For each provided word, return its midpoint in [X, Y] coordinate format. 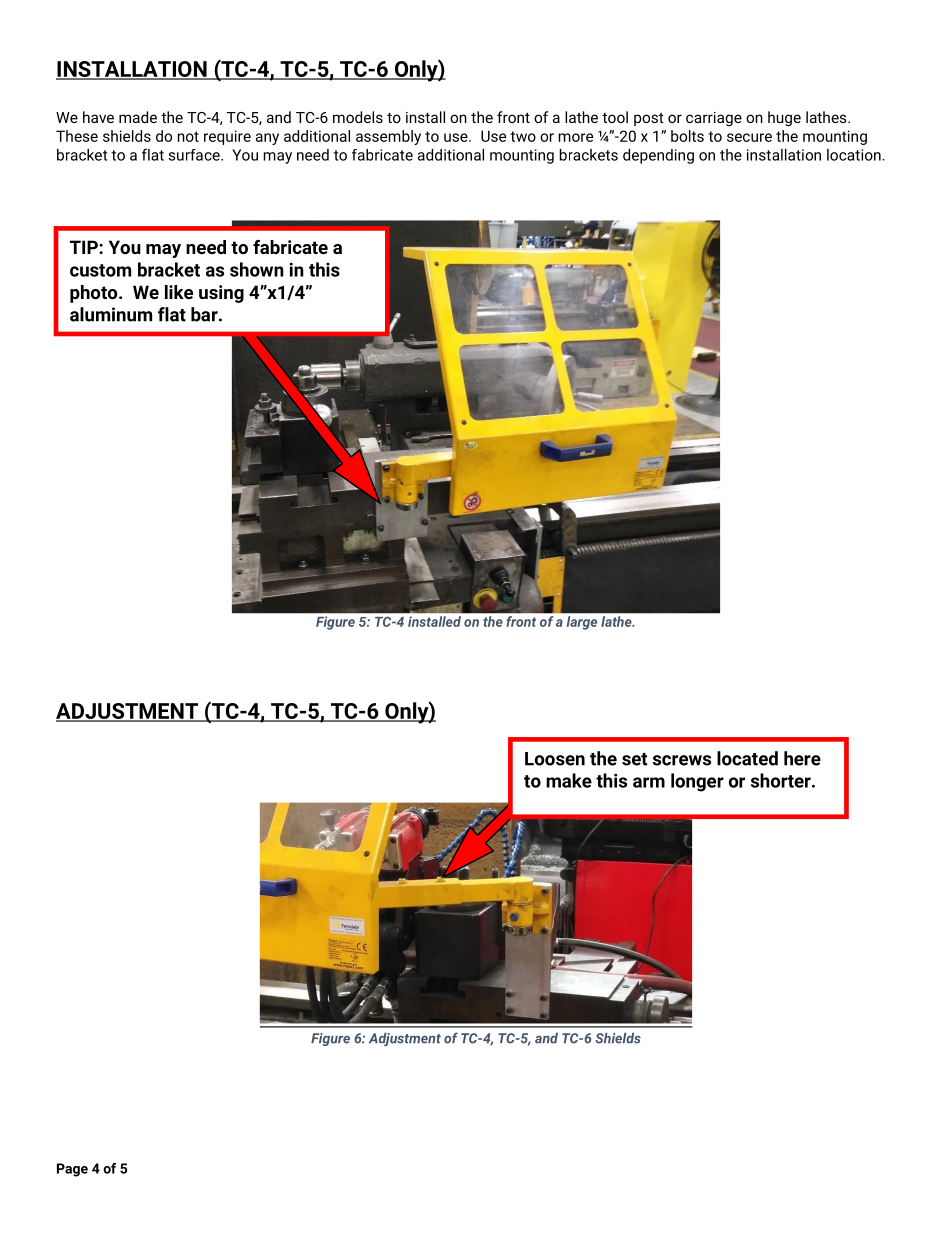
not [188, 136]
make [569, 780]
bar [205, 314]
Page [72, 1170]
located [747, 758]
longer [697, 782]
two [523, 136]
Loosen [555, 759]
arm [649, 782]
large [582, 623]
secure [749, 137]
